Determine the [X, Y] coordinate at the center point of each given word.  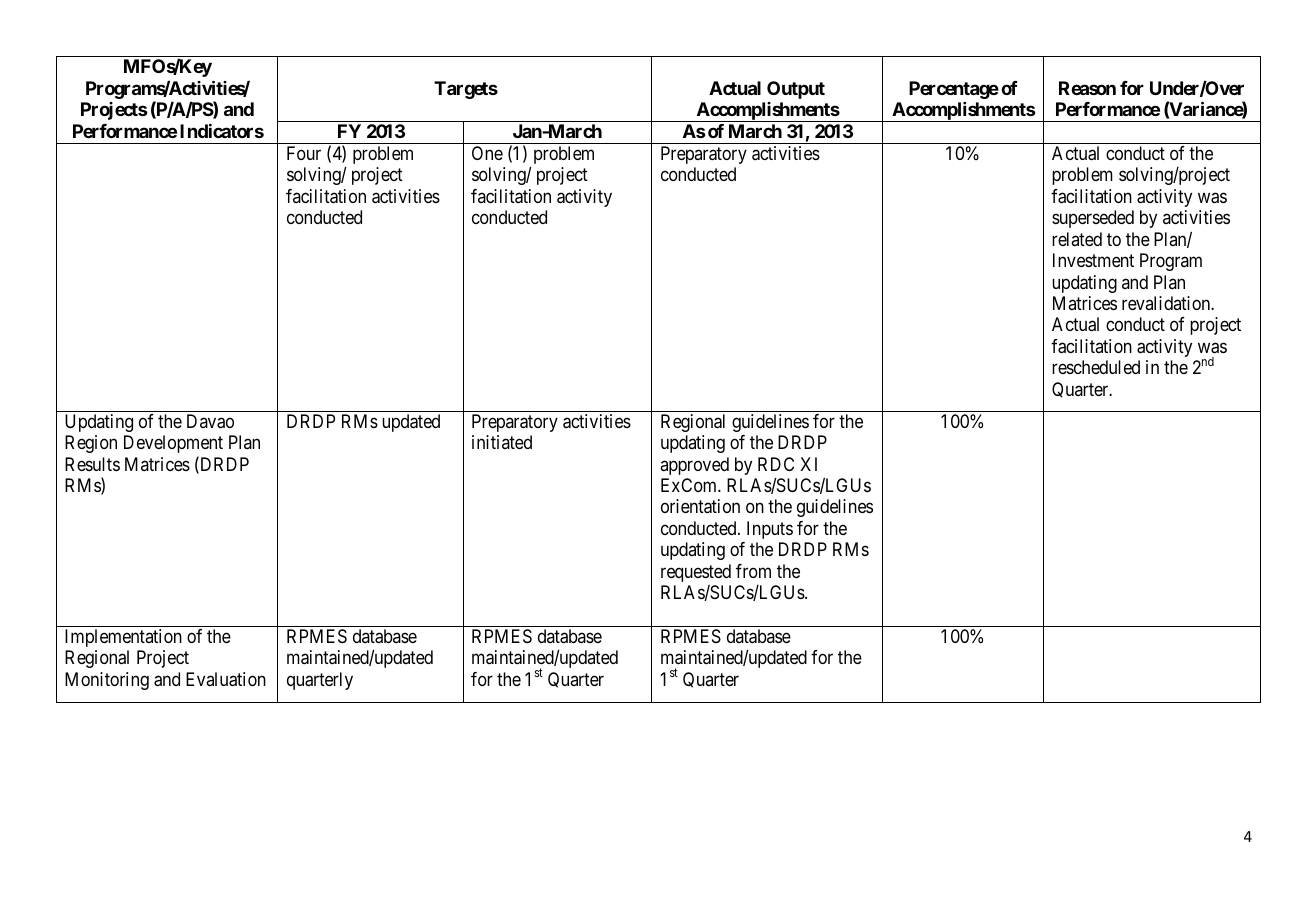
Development [173, 444]
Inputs [770, 530]
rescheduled [1096, 367]
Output [796, 90]
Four [304, 153]
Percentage [954, 90]
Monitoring [107, 681]
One [487, 153]
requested [696, 573]
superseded [1093, 219]
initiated [502, 442]
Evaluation [226, 679]
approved [694, 466]
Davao [210, 421]
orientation [700, 506]
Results [92, 464]
